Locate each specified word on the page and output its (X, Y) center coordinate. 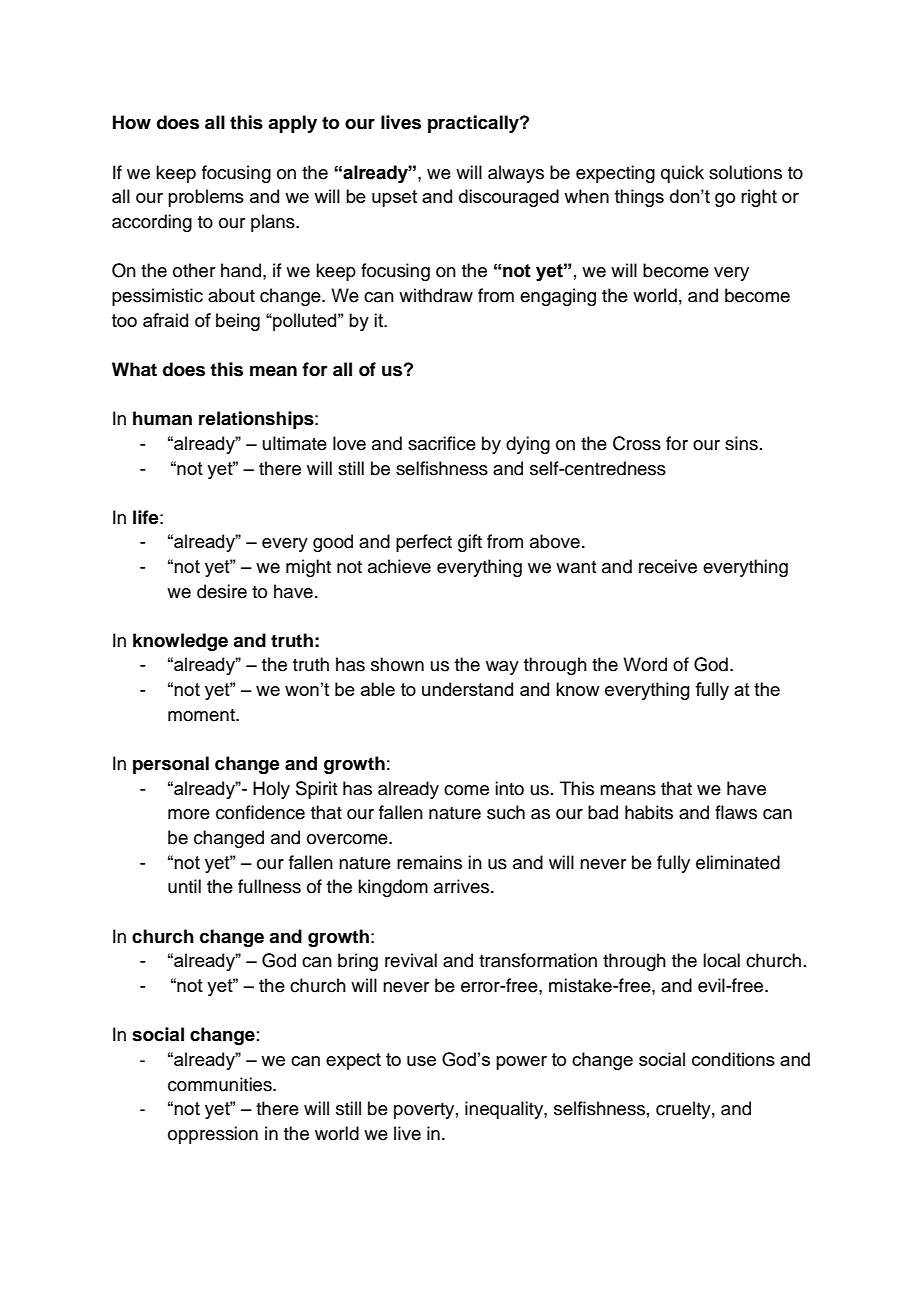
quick (682, 174)
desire (222, 591)
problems (206, 198)
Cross (637, 443)
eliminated (738, 862)
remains (429, 862)
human (162, 418)
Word (645, 664)
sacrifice (442, 443)
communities (221, 1084)
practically (474, 124)
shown (397, 664)
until (184, 886)
